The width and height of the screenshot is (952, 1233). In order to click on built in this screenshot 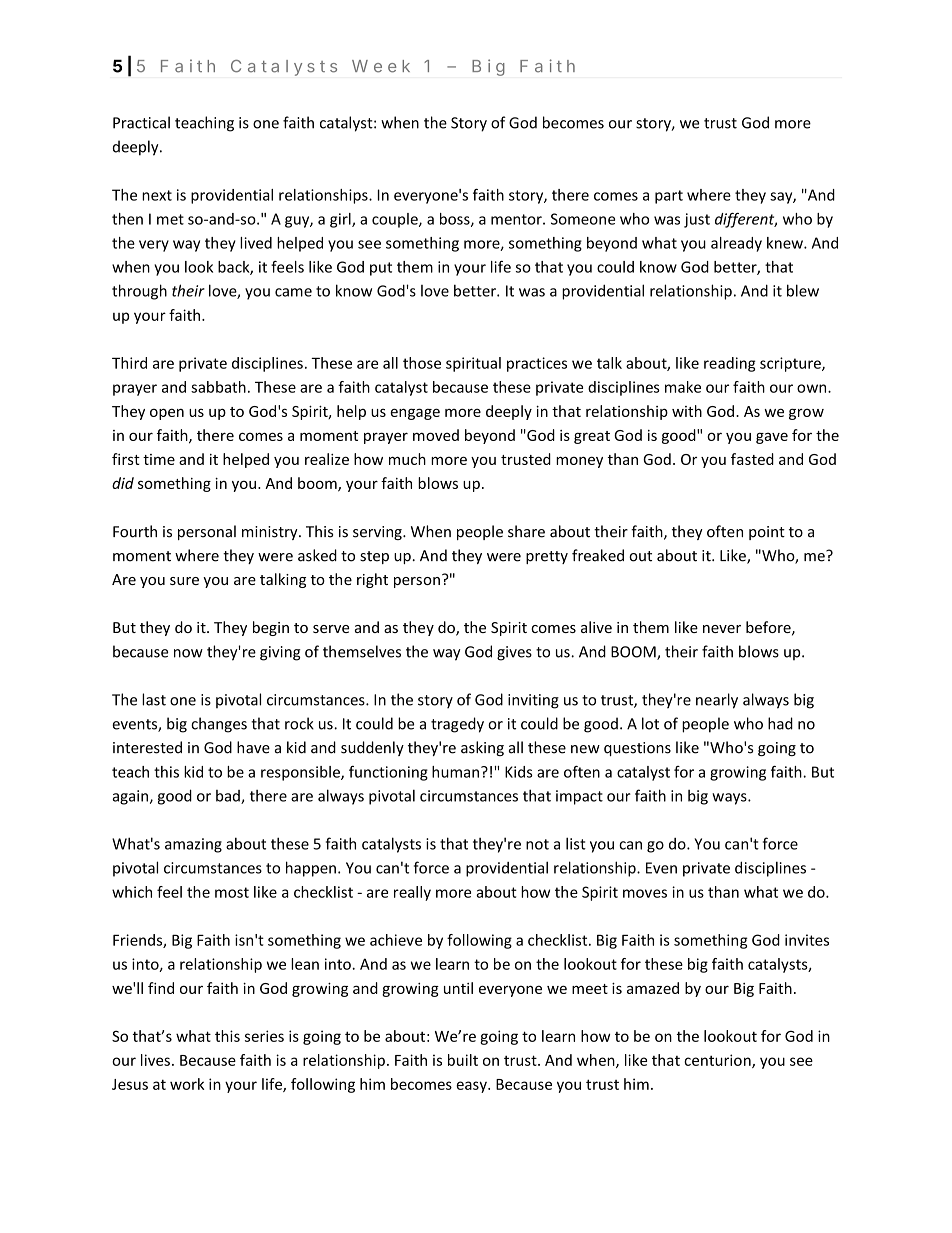, I will do `click(463, 1060)`.
